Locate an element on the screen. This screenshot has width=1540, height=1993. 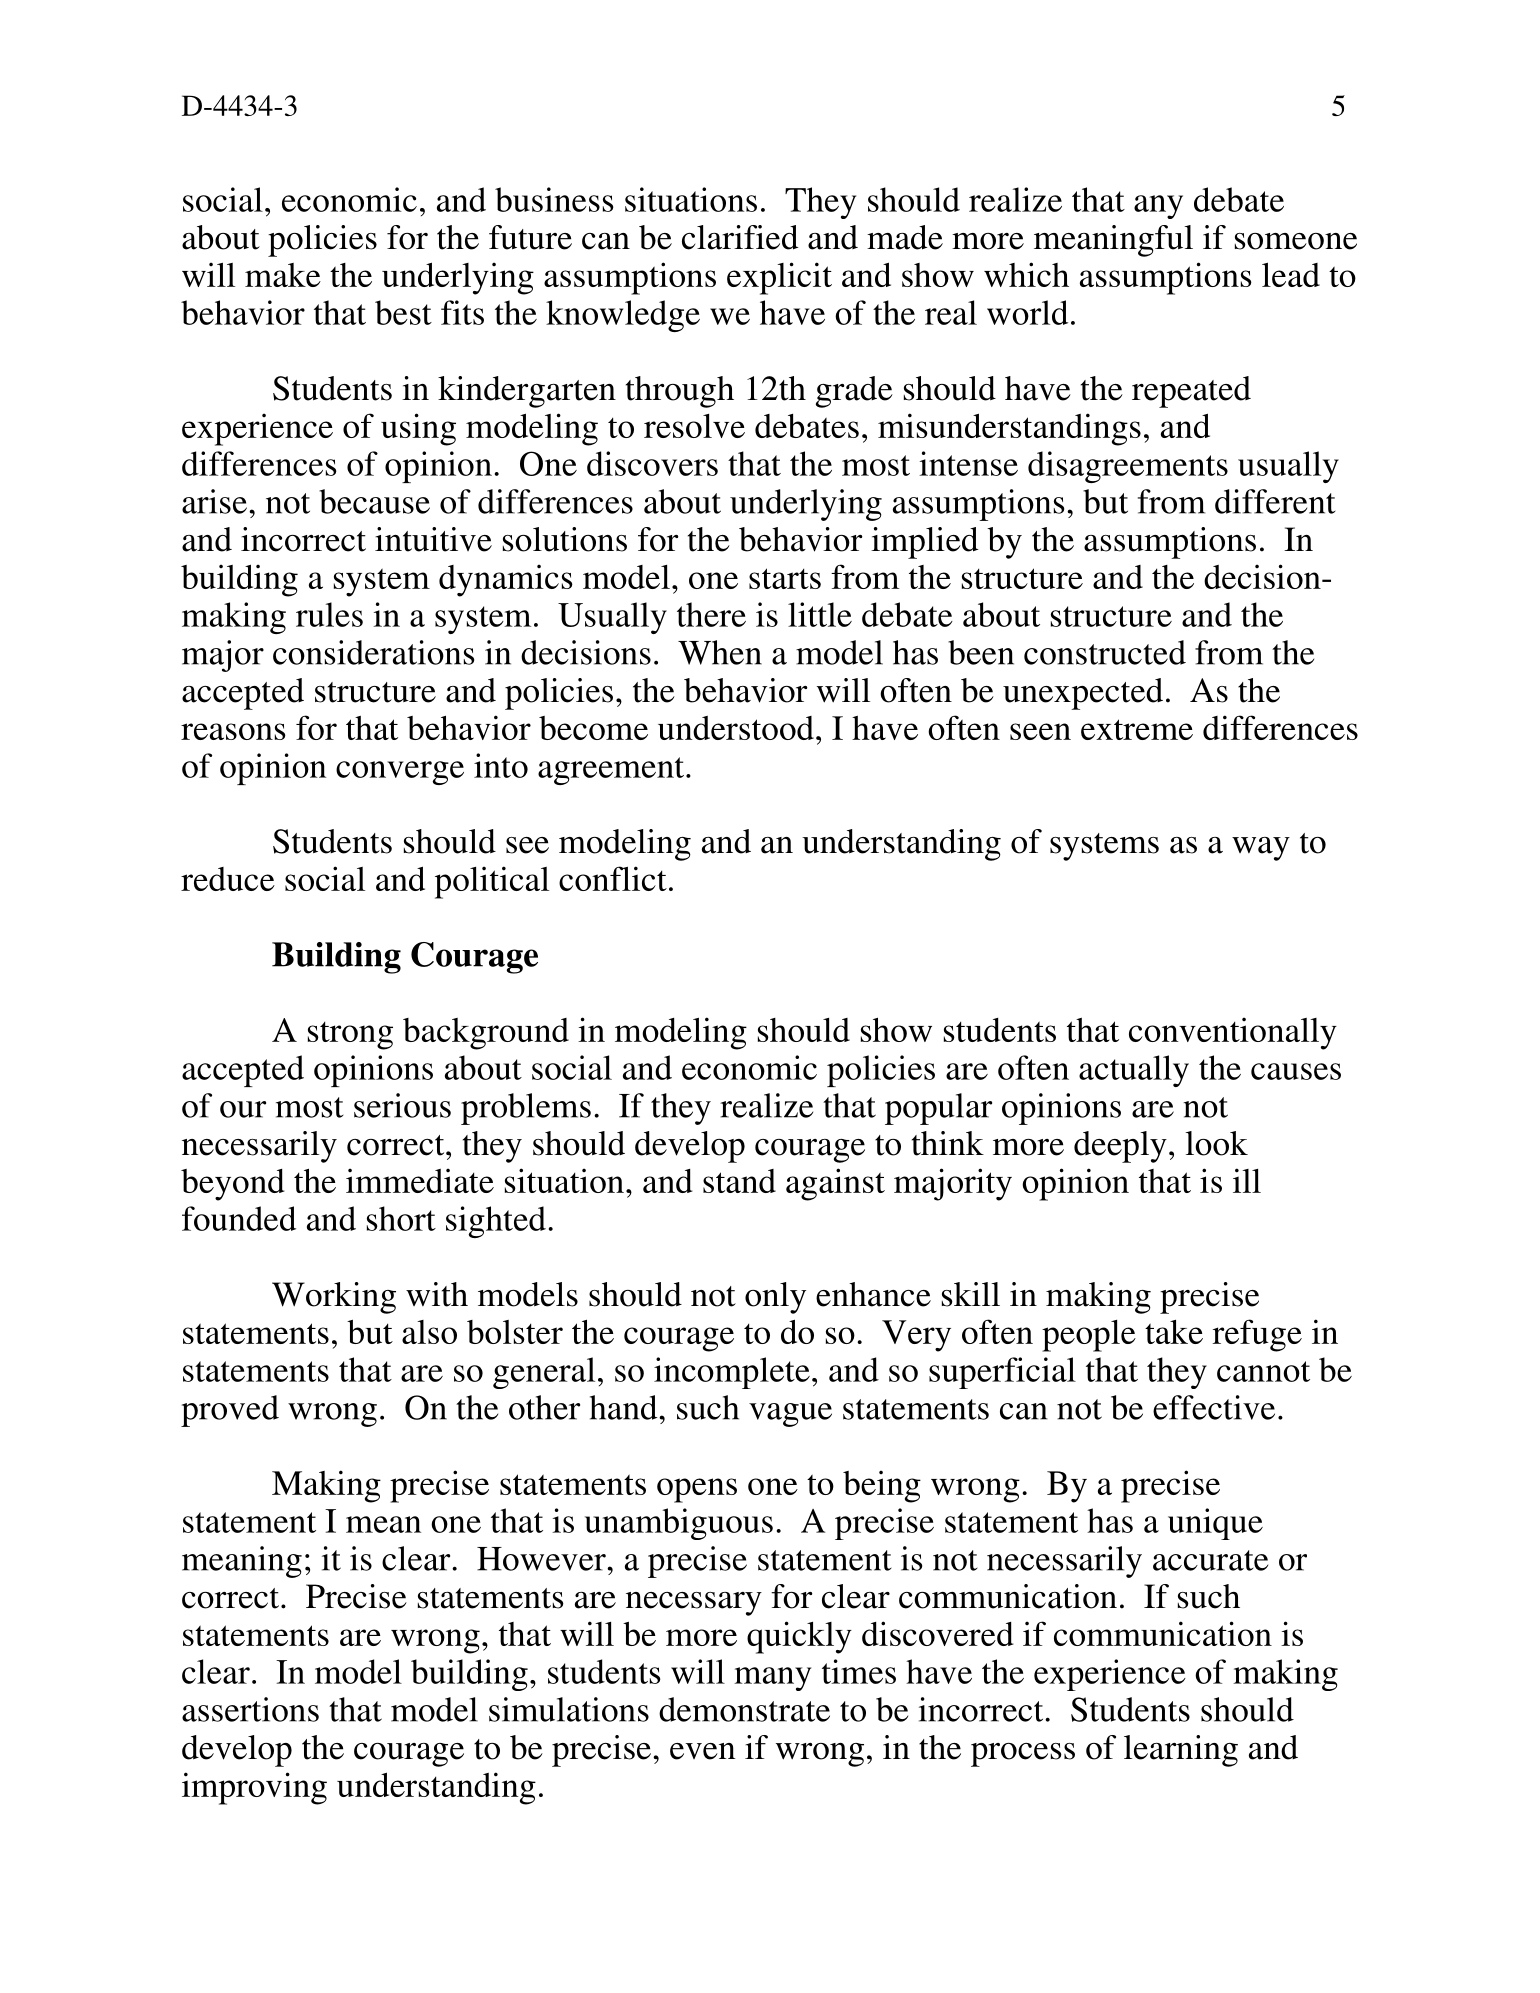
demonstrate is located at coordinates (744, 1709).
